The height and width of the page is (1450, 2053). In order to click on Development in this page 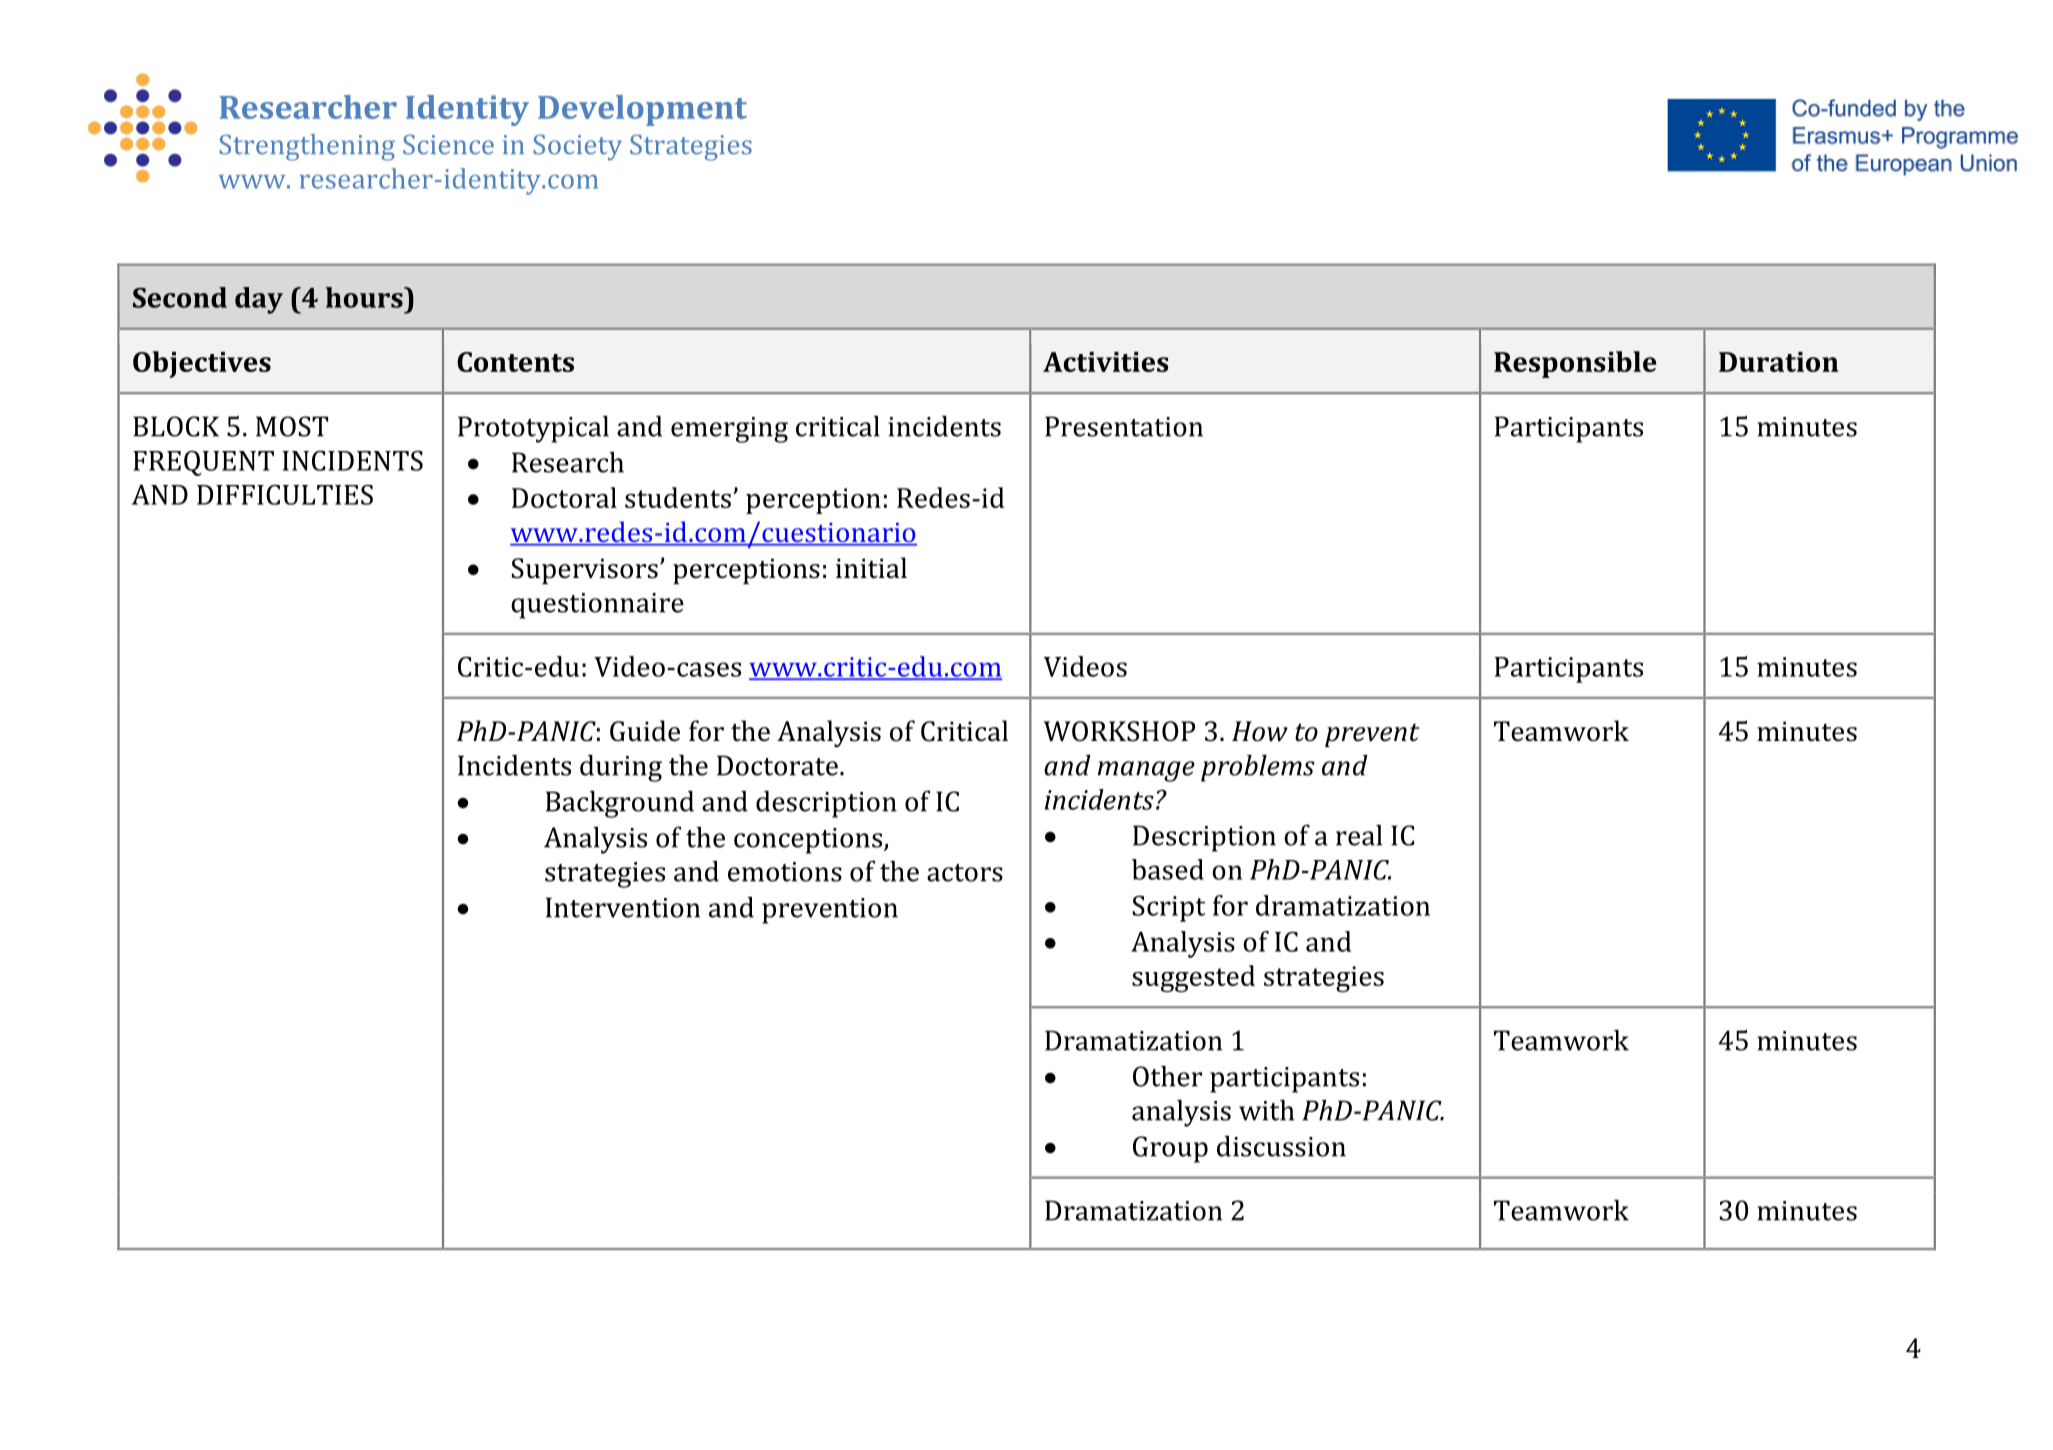, I will do `click(642, 110)`.
